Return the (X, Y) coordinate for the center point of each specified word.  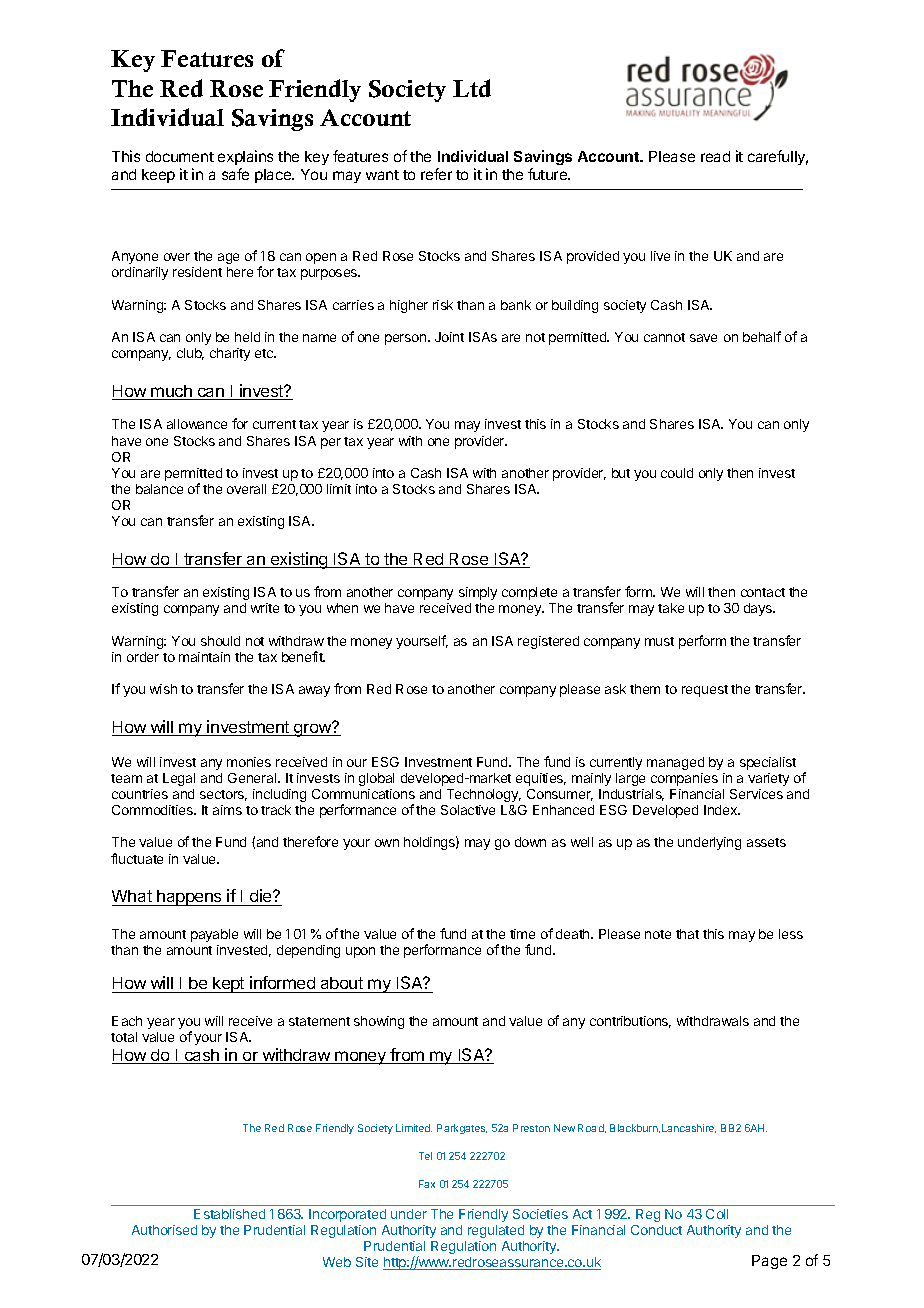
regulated (496, 1231)
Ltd (472, 88)
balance (159, 489)
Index (722, 810)
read (715, 156)
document (180, 156)
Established (229, 1214)
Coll (717, 1214)
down (530, 842)
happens (189, 898)
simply (478, 593)
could (677, 473)
